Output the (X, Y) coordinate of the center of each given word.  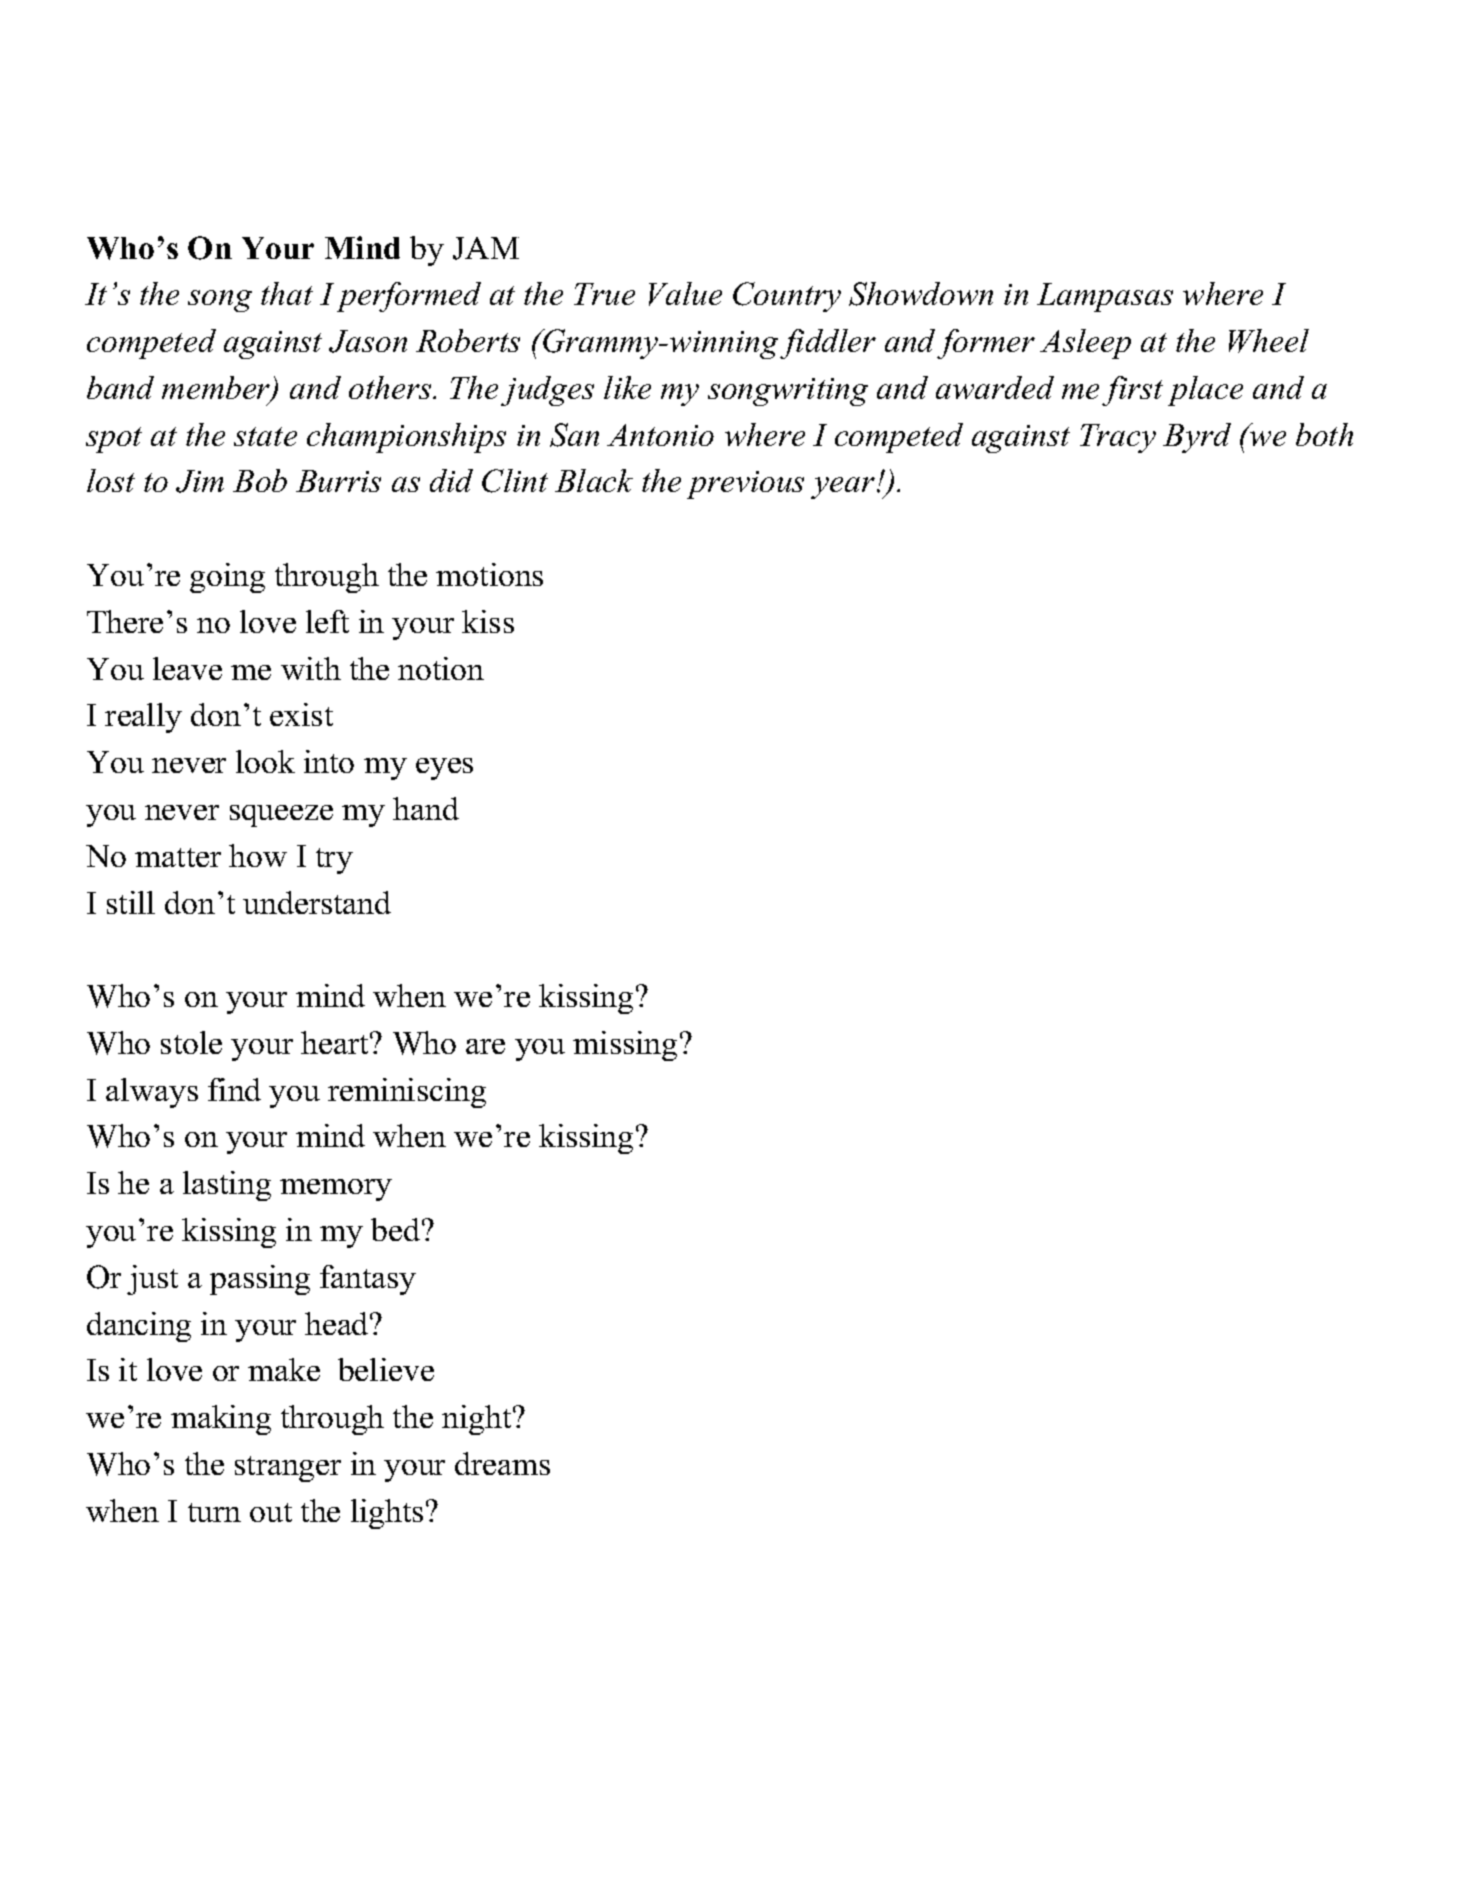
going (227, 578)
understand (317, 902)
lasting (227, 1186)
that (287, 293)
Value (685, 294)
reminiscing (407, 1093)
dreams (502, 1463)
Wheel (1269, 341)
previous (745, 485)
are (485, 1046)
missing (625, 1046)
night (478, 1420)
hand (426, 808)
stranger (288, 1469)
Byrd (1197, 438)
